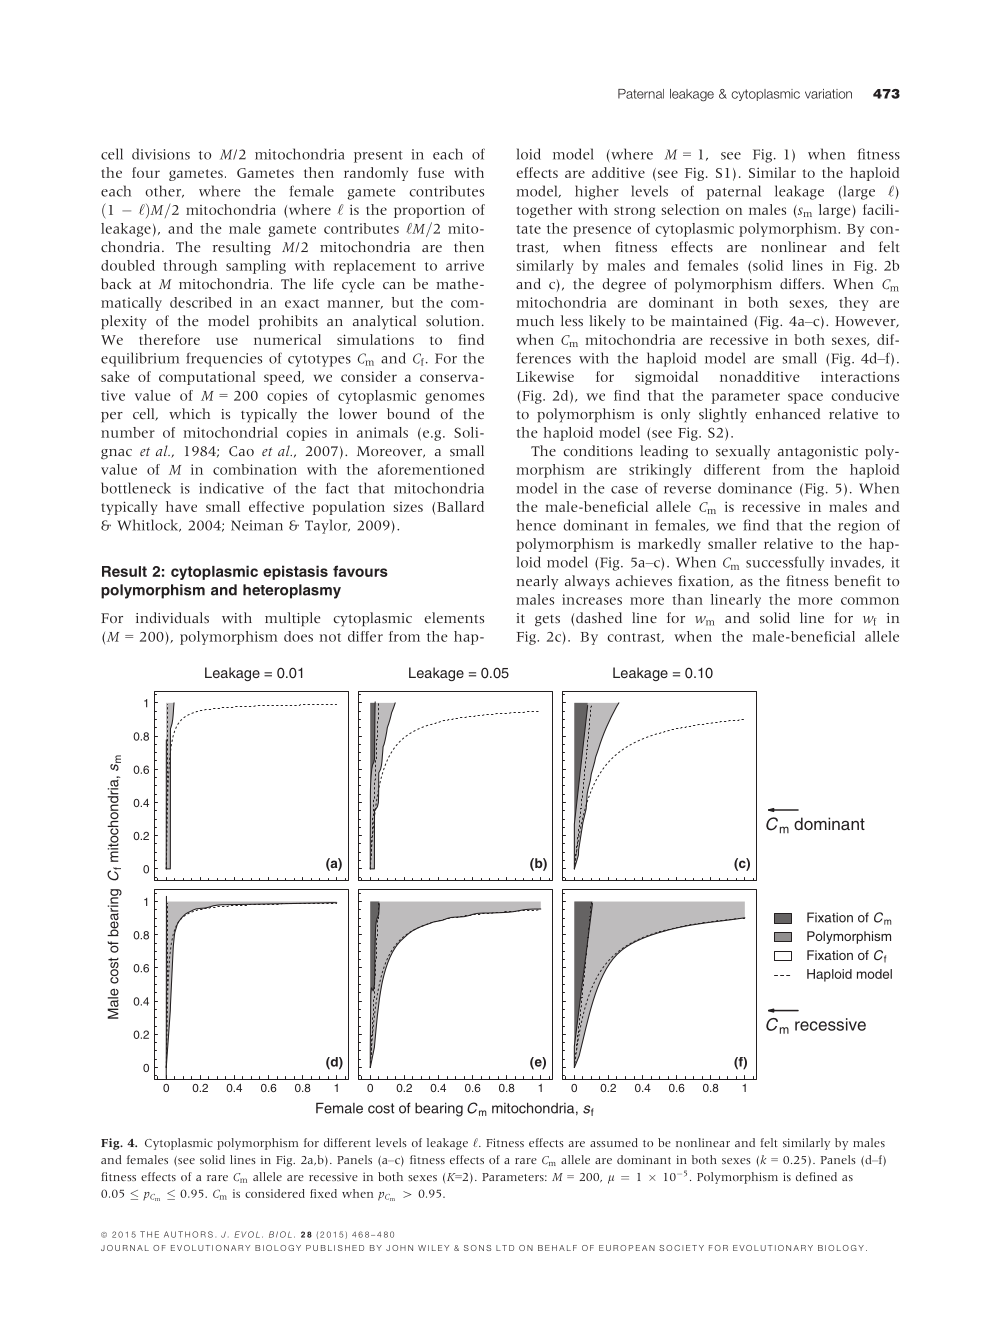  What do you see at coordinates (816, 1176) in the document?
I see `defined` at bounding box center [816, 1176].
